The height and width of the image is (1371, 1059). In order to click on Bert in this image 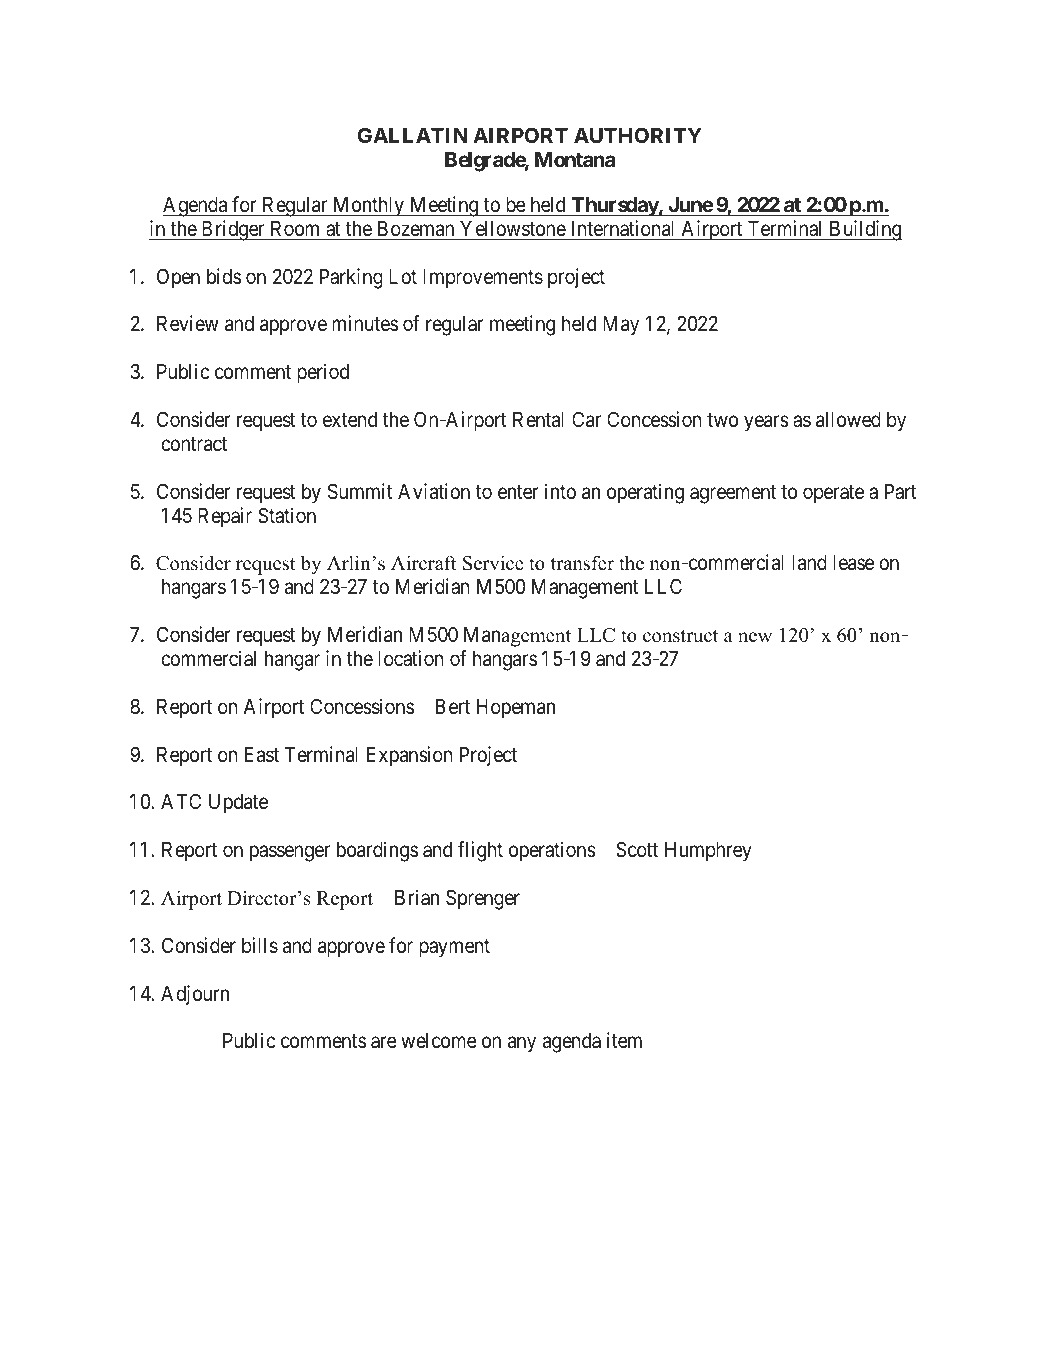, I will do `click(453, 706)`.
